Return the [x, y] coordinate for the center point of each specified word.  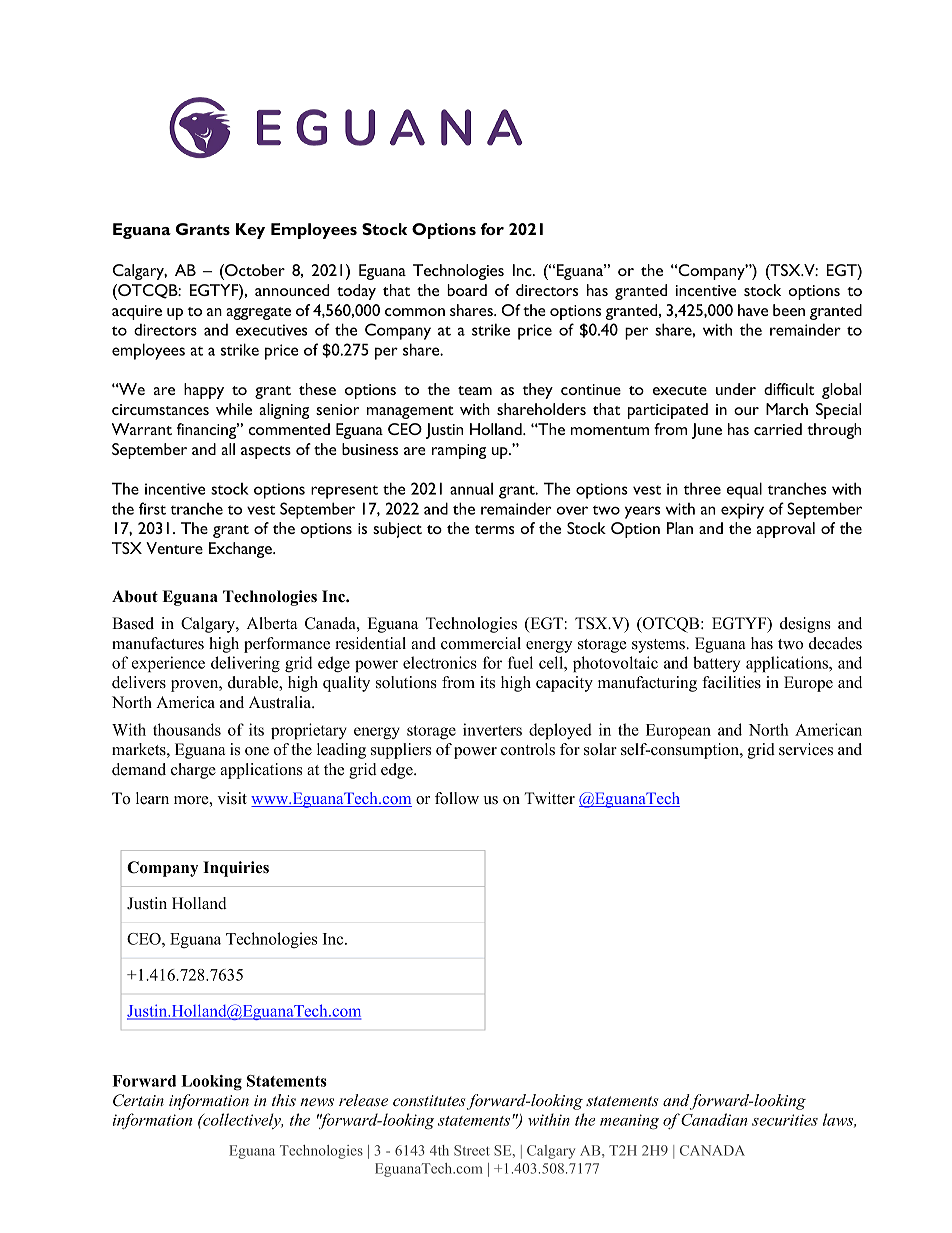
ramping [459, 451]
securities [785, 1120]
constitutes [429, 1100]
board [467, 290]
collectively [242, 1121]
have [753, 310]
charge [193, 771]
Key [250, 231]
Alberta [272, 623]
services [806, 749]
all [228, 449]
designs [805, 625]
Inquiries [236, 869]
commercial [481, 643]
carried [778, 429]
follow [457, 798]
